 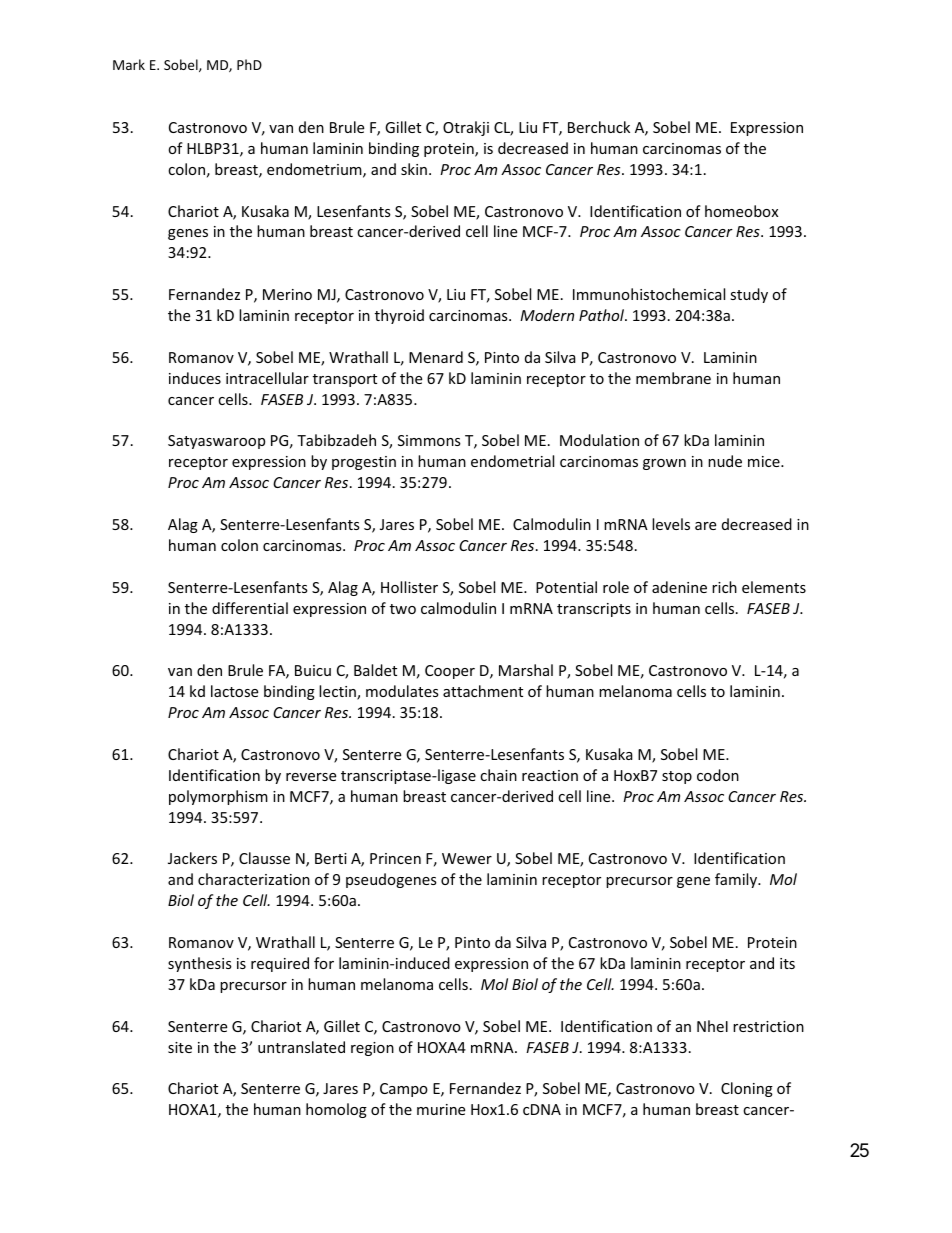 What do you see at coordinates (673, 378) in the image?
I see `membrane` at bounding box center [673, 378].
